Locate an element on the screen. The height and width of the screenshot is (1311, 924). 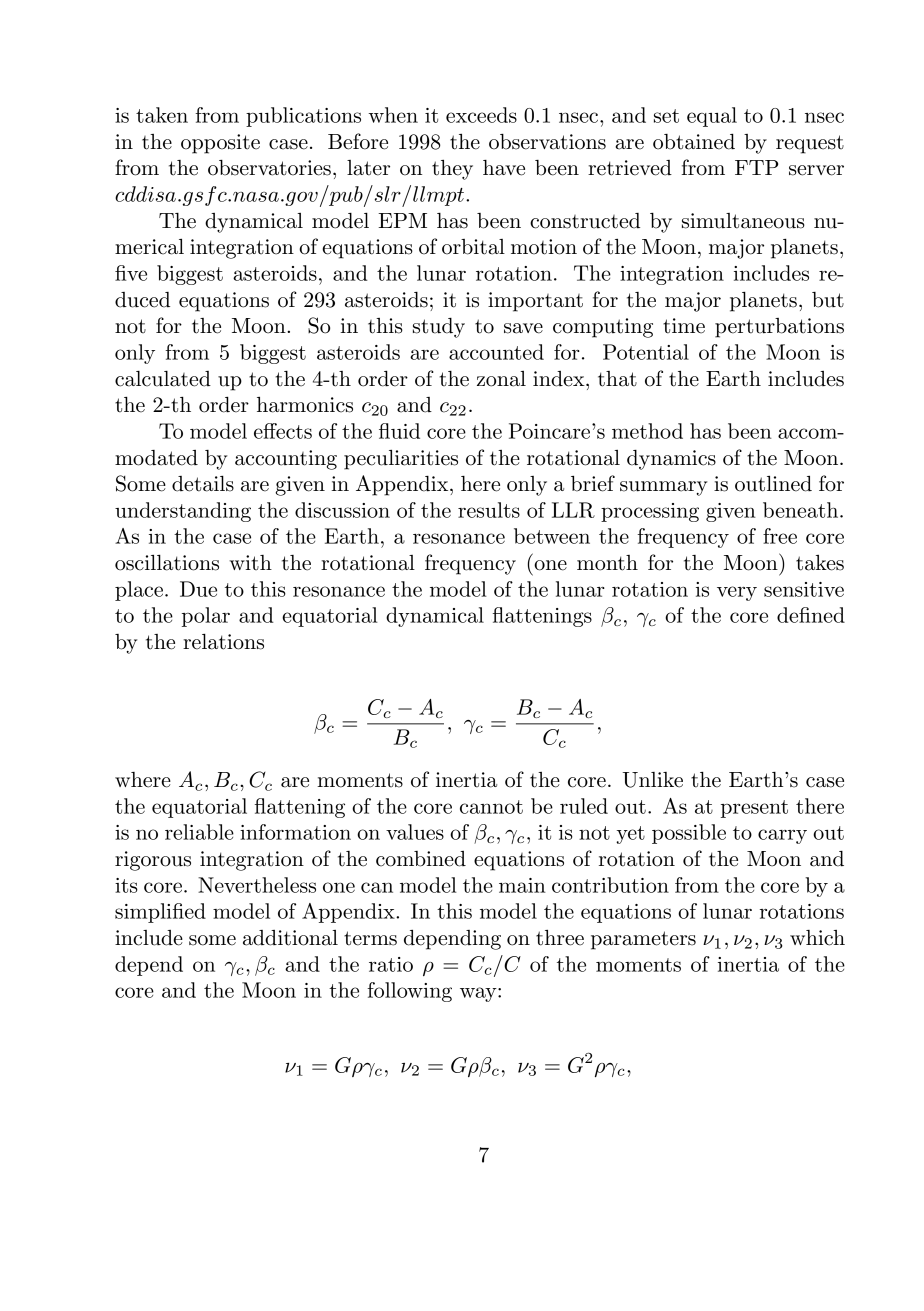
reliable is located at coordinates (199, 832).
